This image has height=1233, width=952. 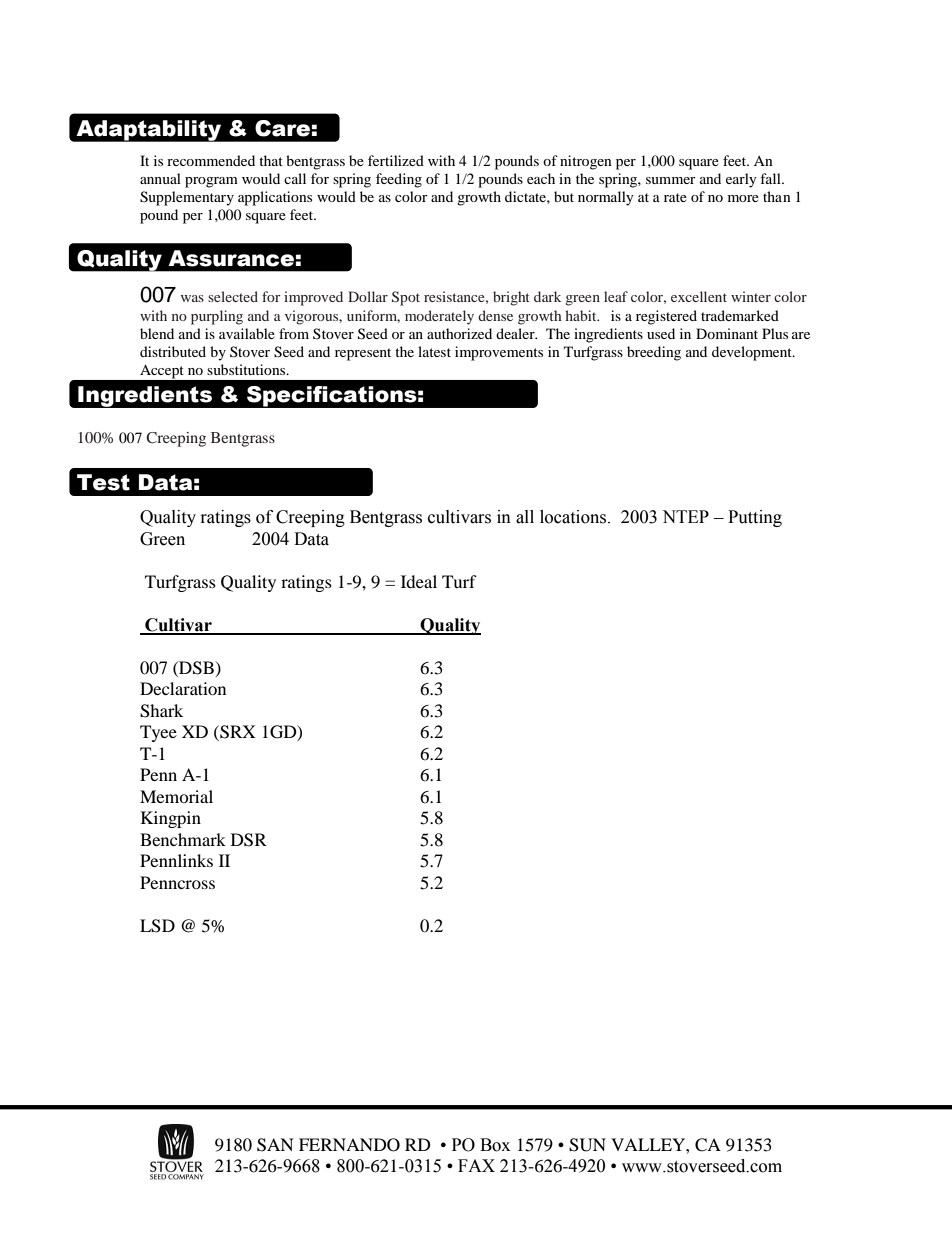 I want to click on fertilized, so click(x=396, y=160).
